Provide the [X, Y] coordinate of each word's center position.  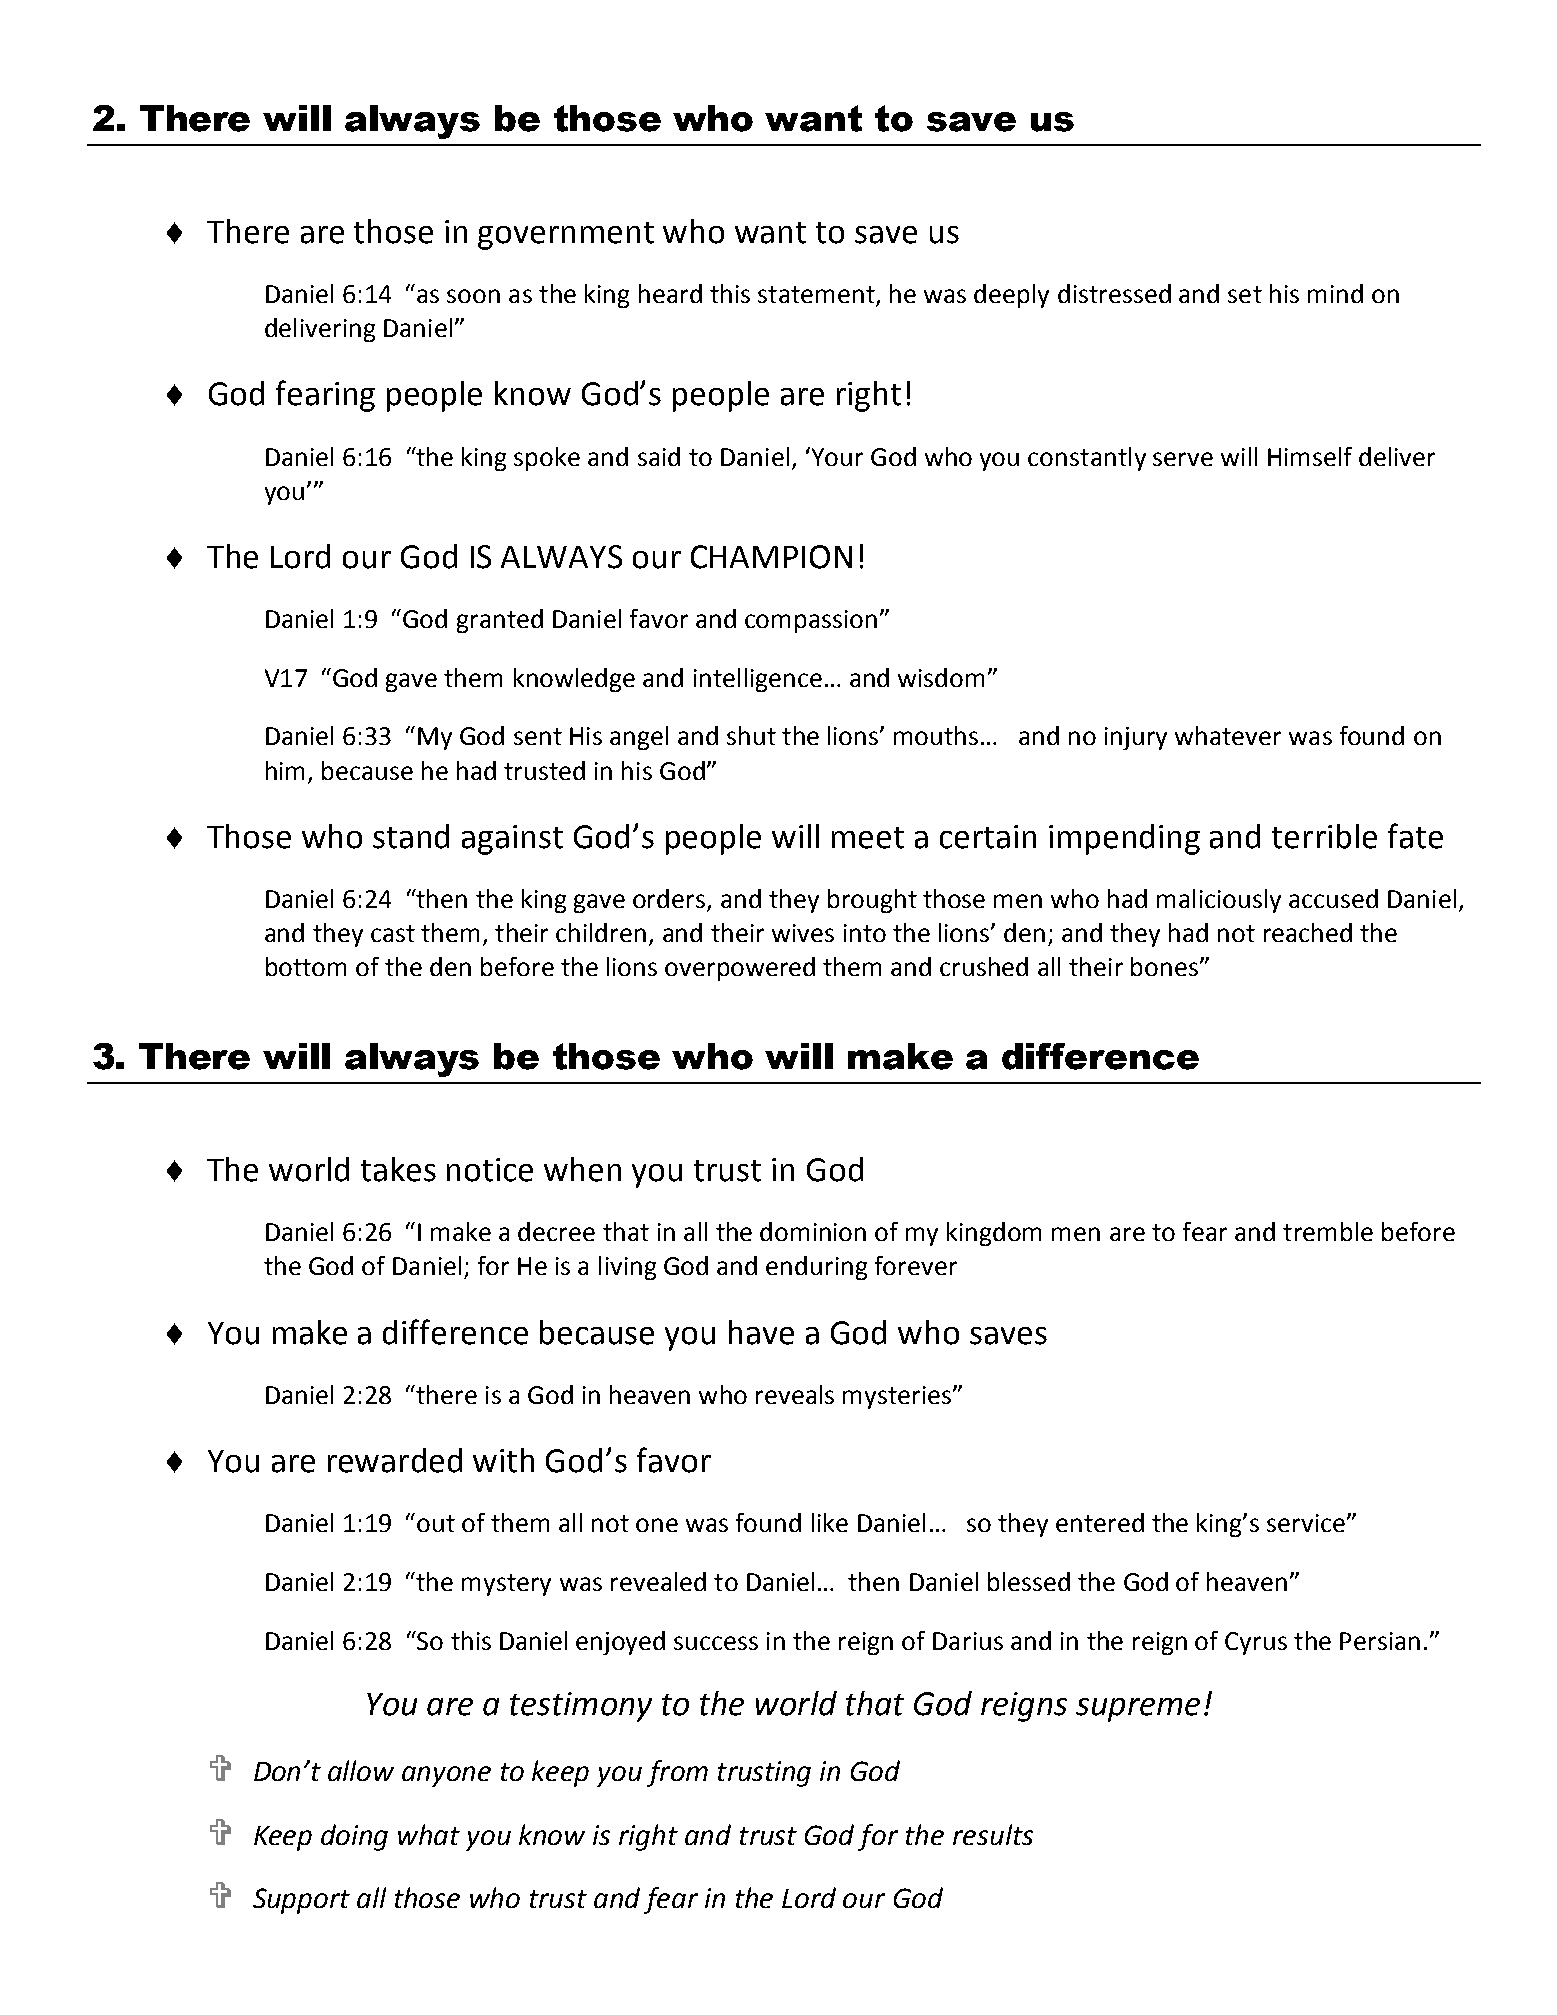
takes [398, 1169]
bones [1164, 966]
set [1245, 294]
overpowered [740, 969]
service [1307, 1523]
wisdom [941, 677]
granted [500, 621]
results [993, 1834]
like [830, 1522]
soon [473, 296]
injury [1136, 738]
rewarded [395, 1460]
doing [354, 1837]
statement [817, 296]
